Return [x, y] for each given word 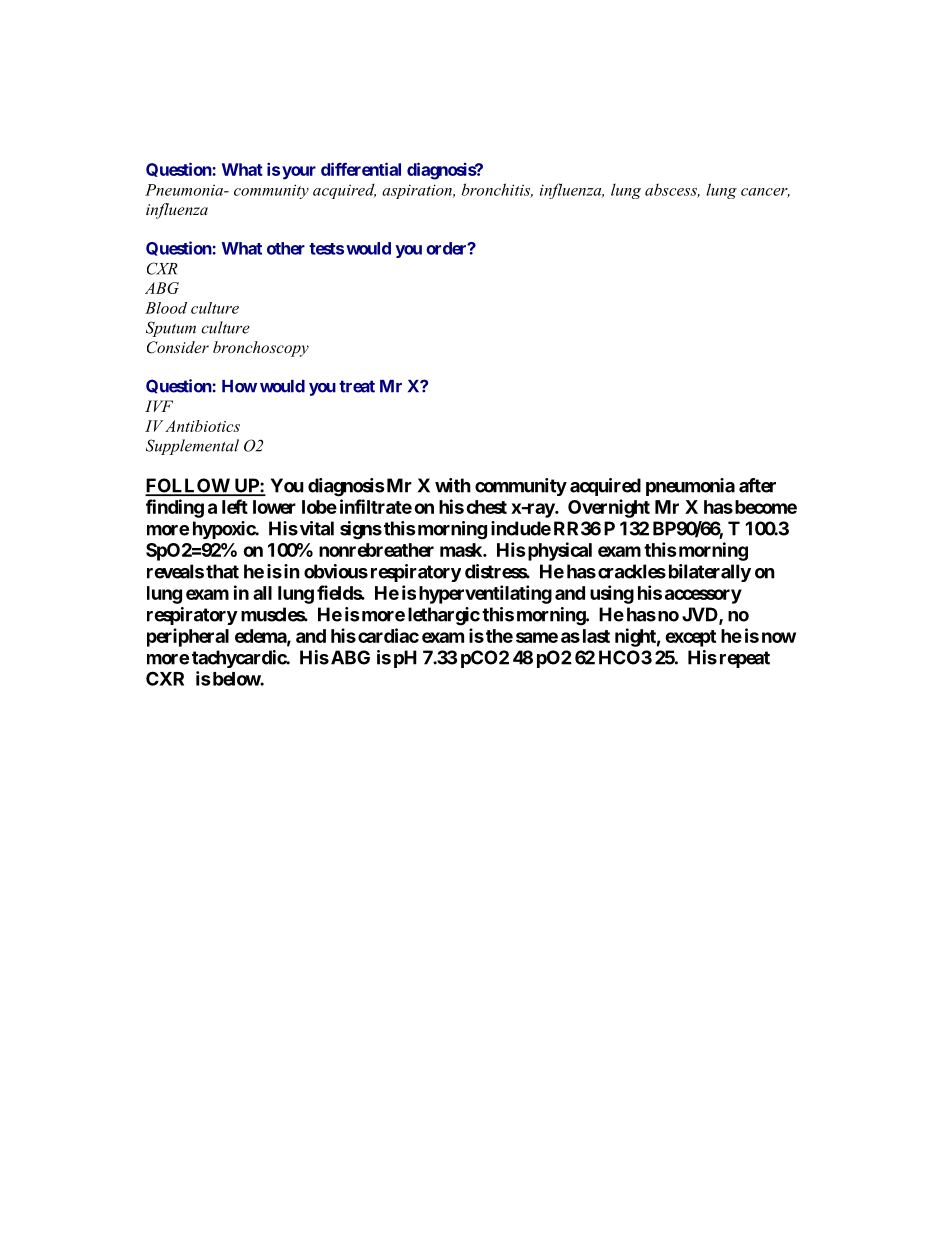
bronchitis [497, 190]
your [299, 173]
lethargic [444, 616]
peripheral [188, 637]
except [690, 638]
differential [361, 169]
